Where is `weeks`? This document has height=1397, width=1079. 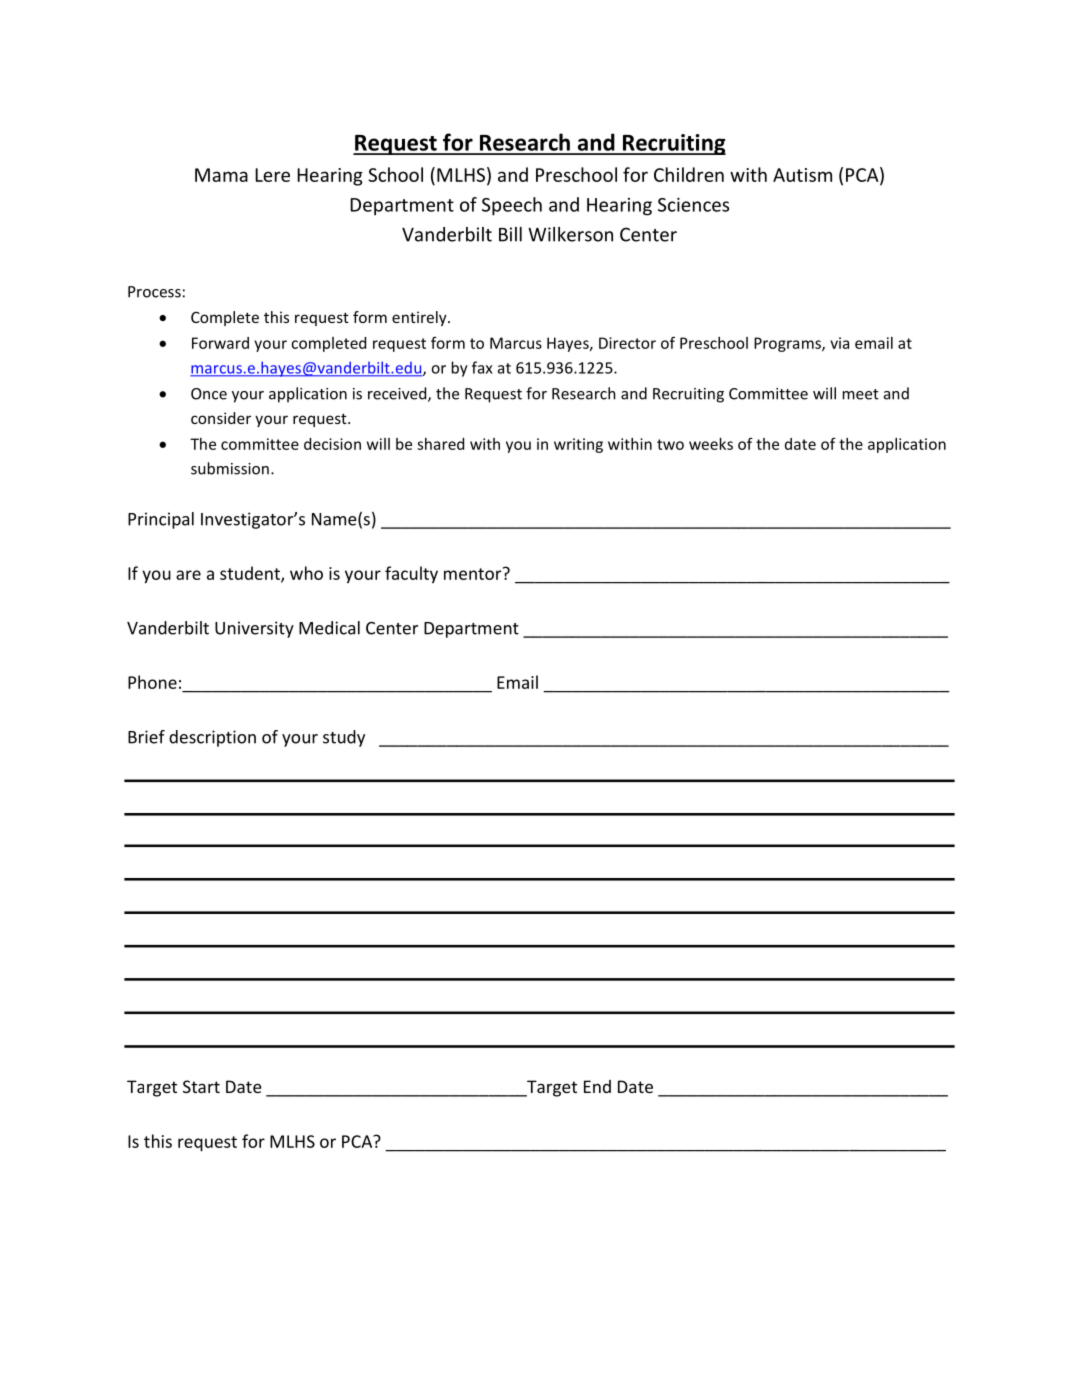 weeks is located at coordinates (711, 444).
